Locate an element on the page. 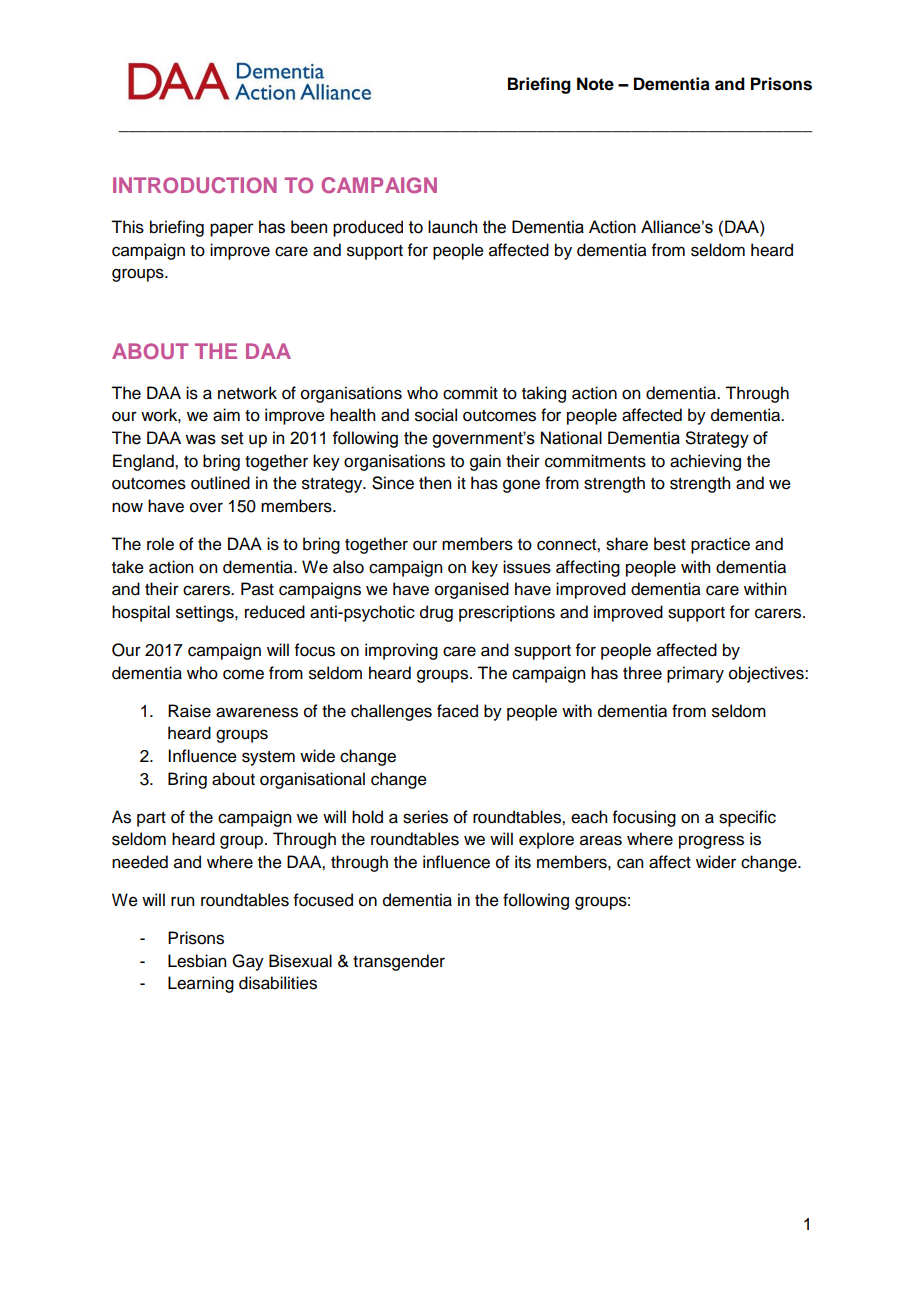  social is located at coordinates (436, 415).
